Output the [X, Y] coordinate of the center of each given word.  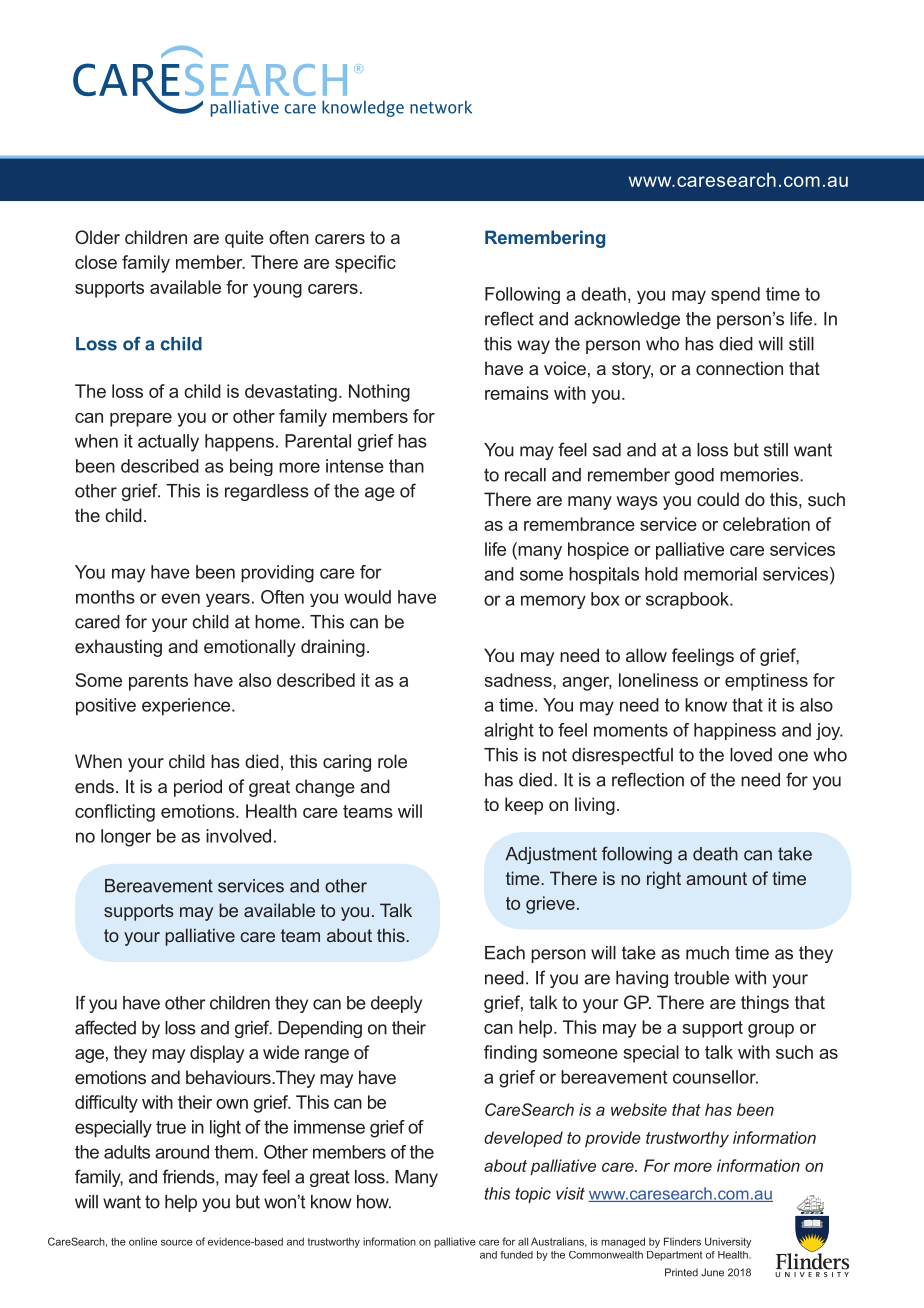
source [177, 1242]
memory [553, 602]
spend [735, 295]
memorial [720, 574]
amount [716, 878]
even [180, 598]
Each [505, 953]
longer [126, 838]
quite [244, 239]
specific [365, 264]
